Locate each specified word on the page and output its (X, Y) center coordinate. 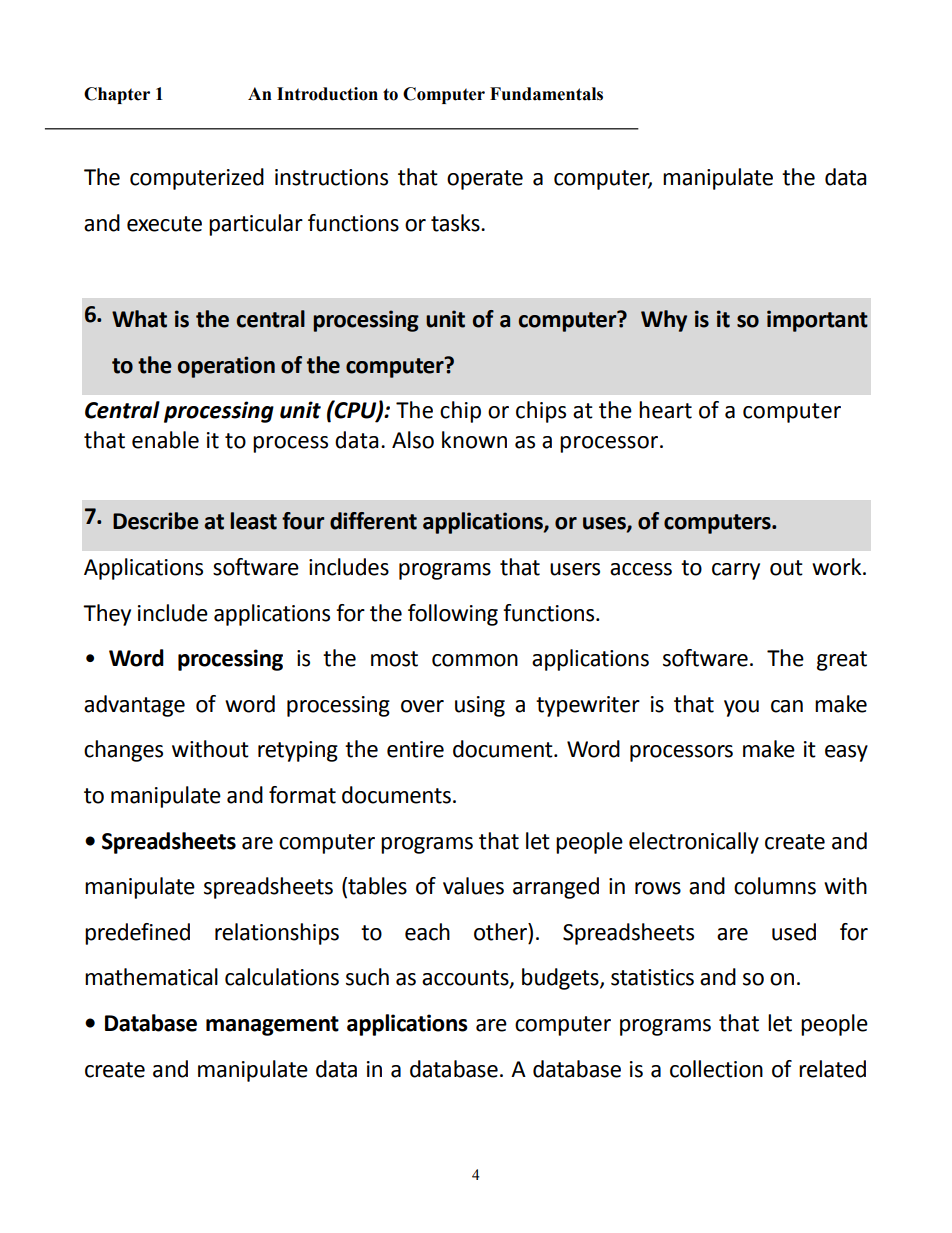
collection (716, 1069)
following (453, 615)
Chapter (117, 95)
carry (736, 571)
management (272, 1026)
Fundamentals (546, 94)
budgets (561, 979)
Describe (156, 521)
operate (485, 180)
